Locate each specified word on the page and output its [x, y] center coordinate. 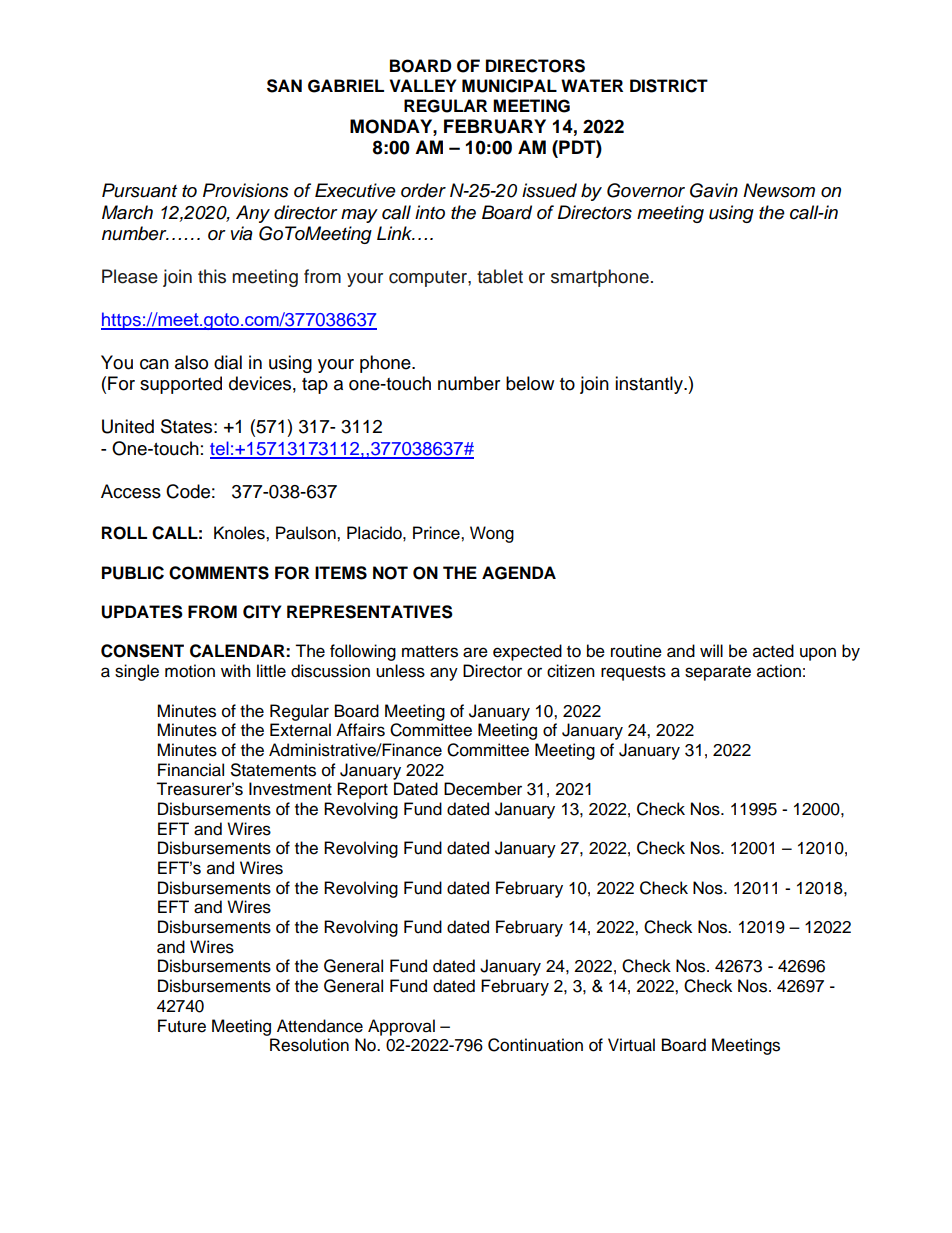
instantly [650, 385]
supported [181, 385]
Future [182, 1026]
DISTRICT [669, 86]
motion [190, 671]
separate [718, 673]
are [475, 652]
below [530, 383]
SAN [284, 86]
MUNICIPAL [509, 86]
